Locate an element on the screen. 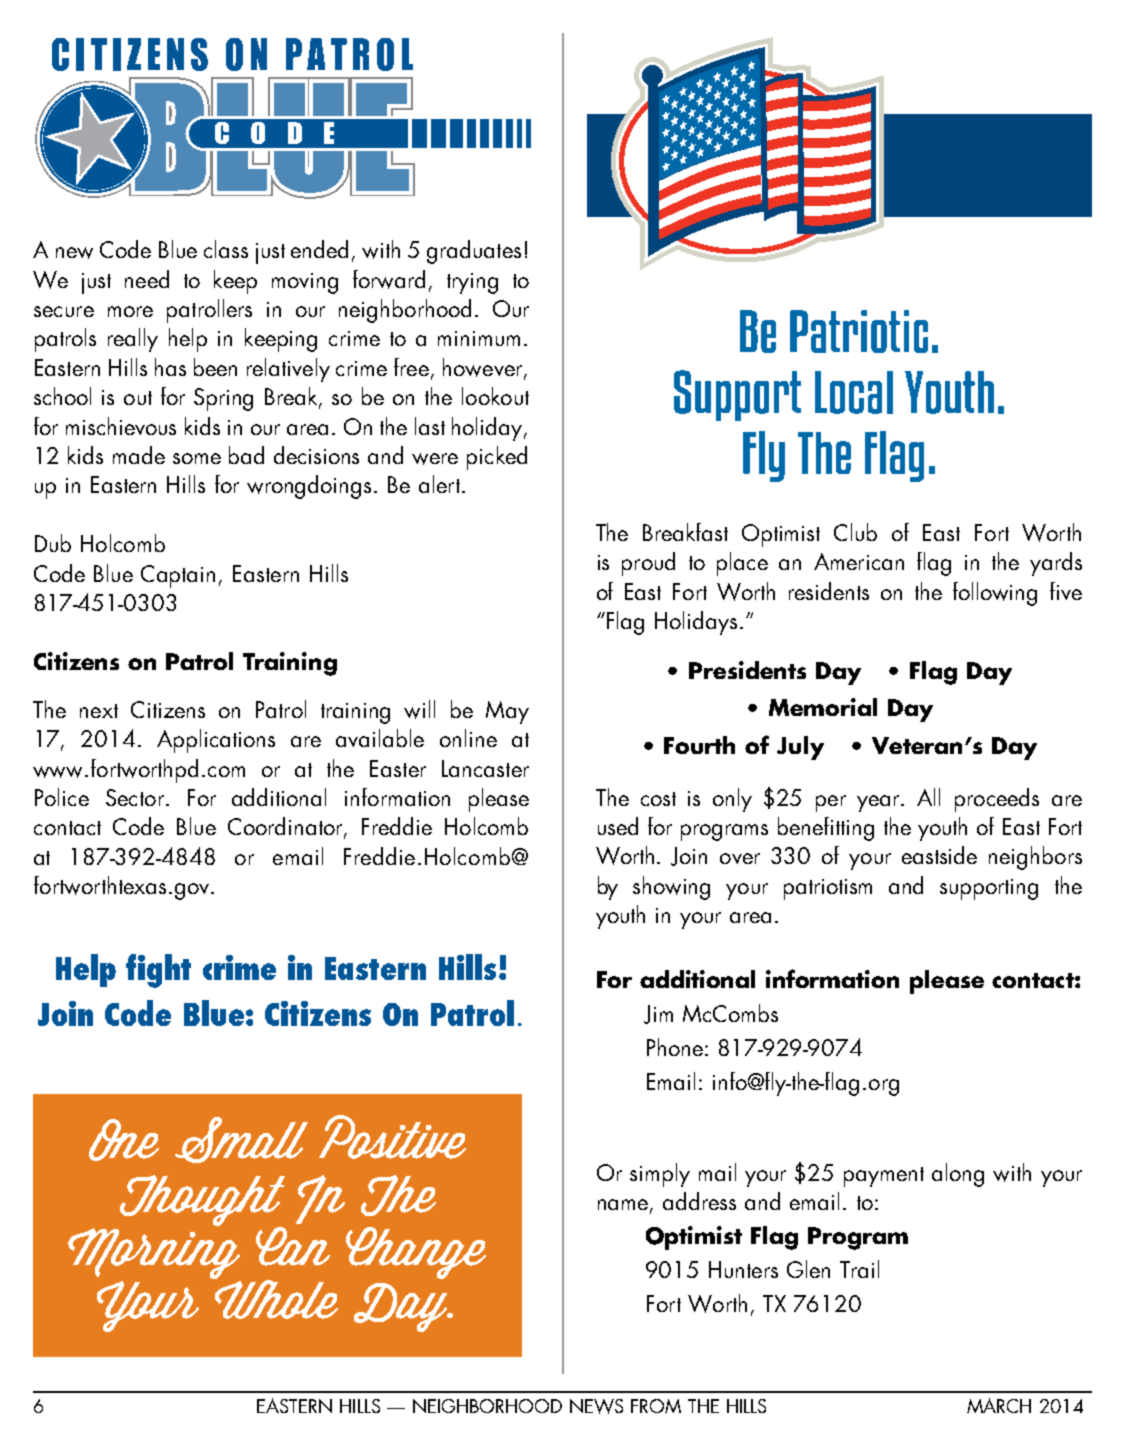 This screenshot has height=1456, width=1125. proceeds is located at coordinates (997, 800).
